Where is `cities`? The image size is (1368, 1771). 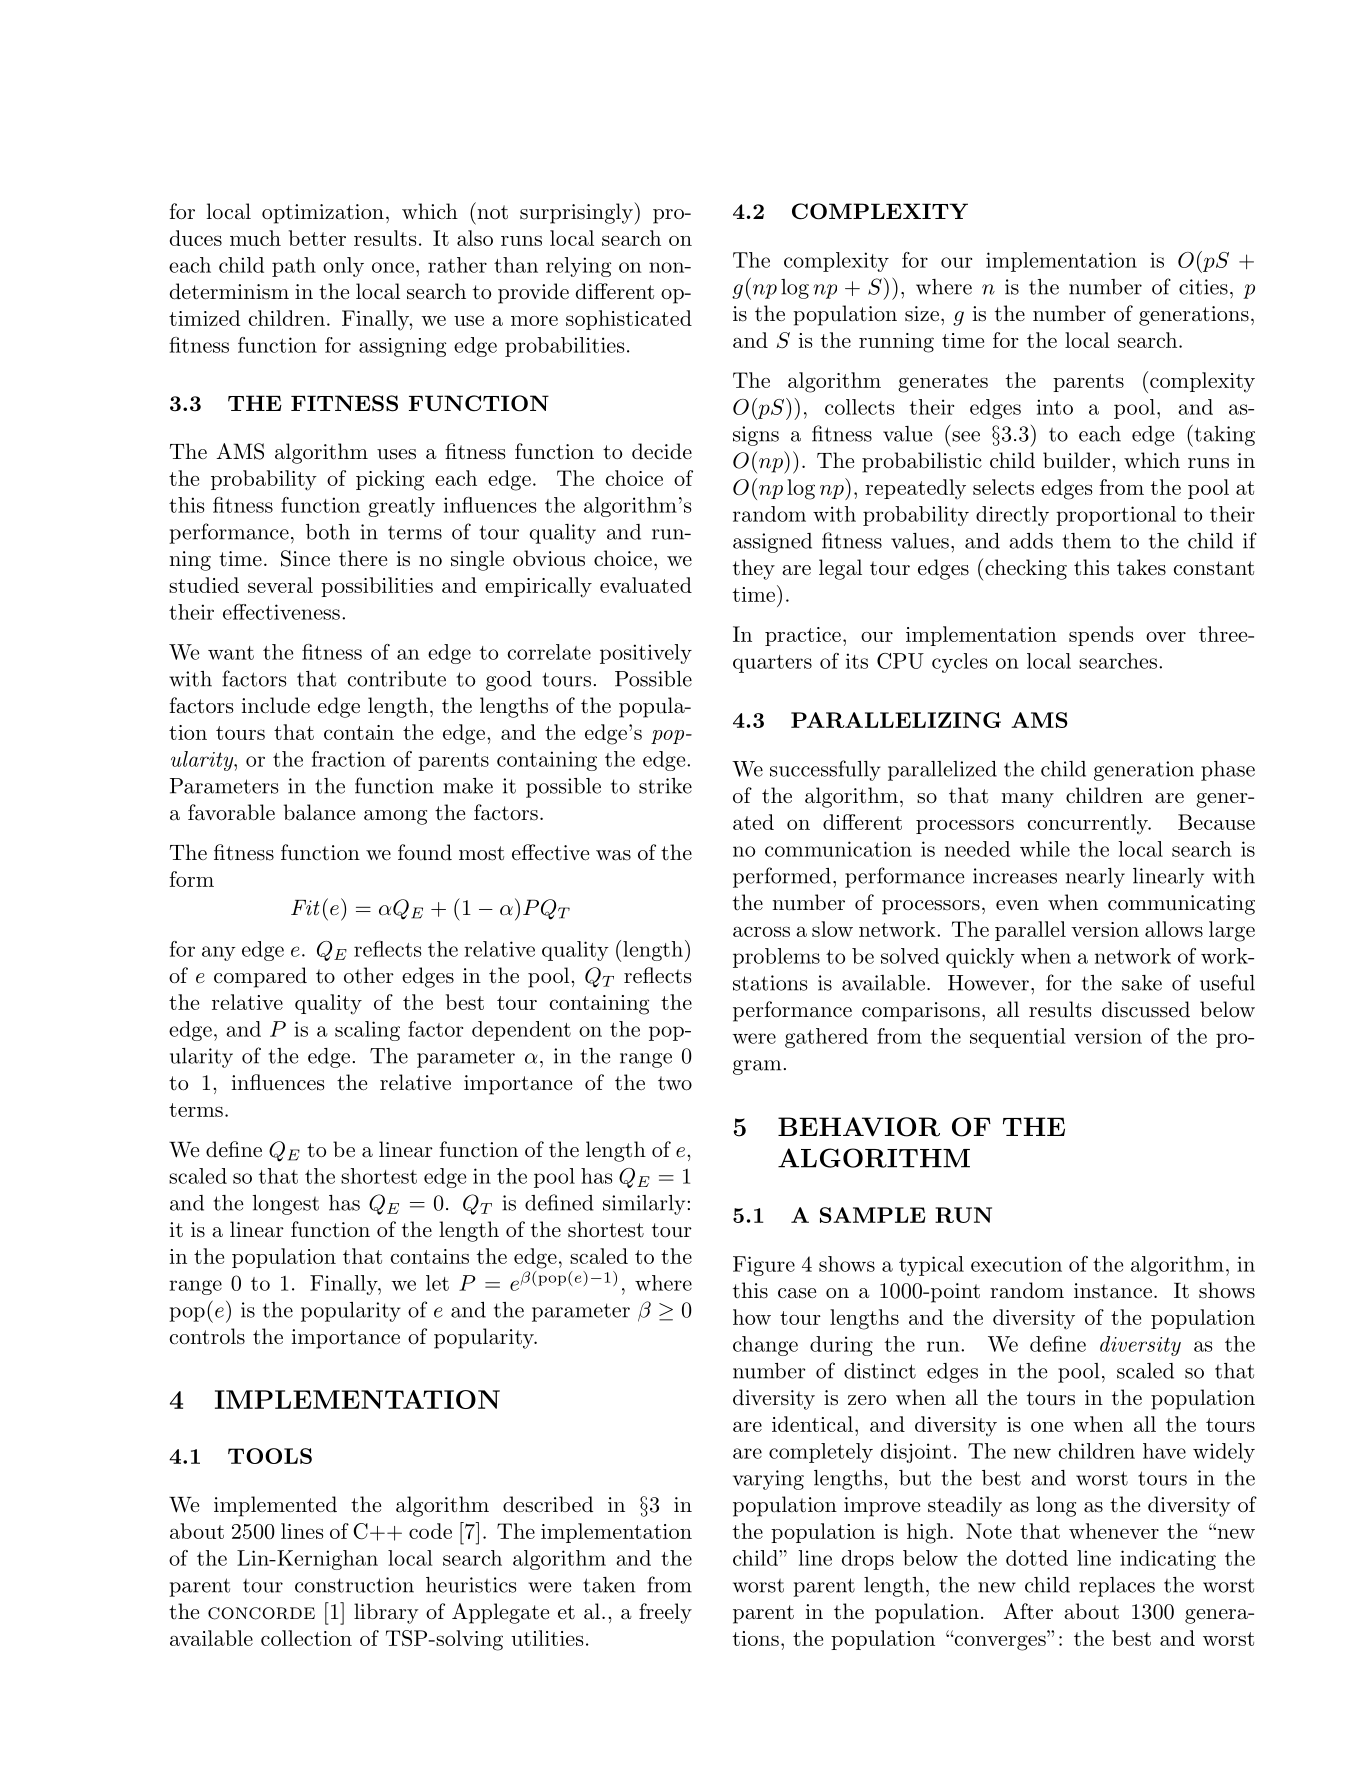
cities is located at coordinates (1203, 287).
